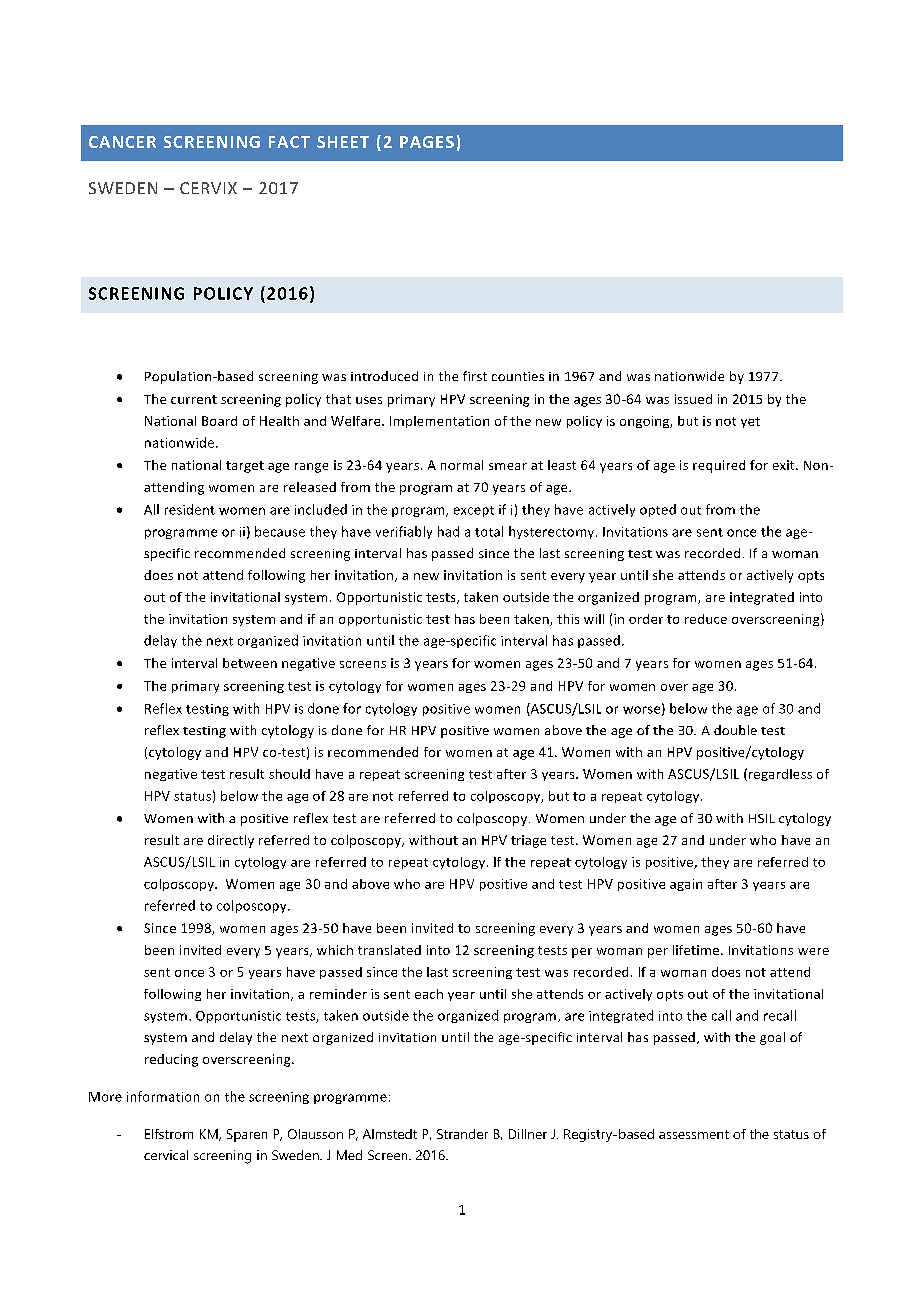 The image size is (924, 1308). Describe the element at coordinates (163, 1096) in the screenshot. I see `information` at that location.
